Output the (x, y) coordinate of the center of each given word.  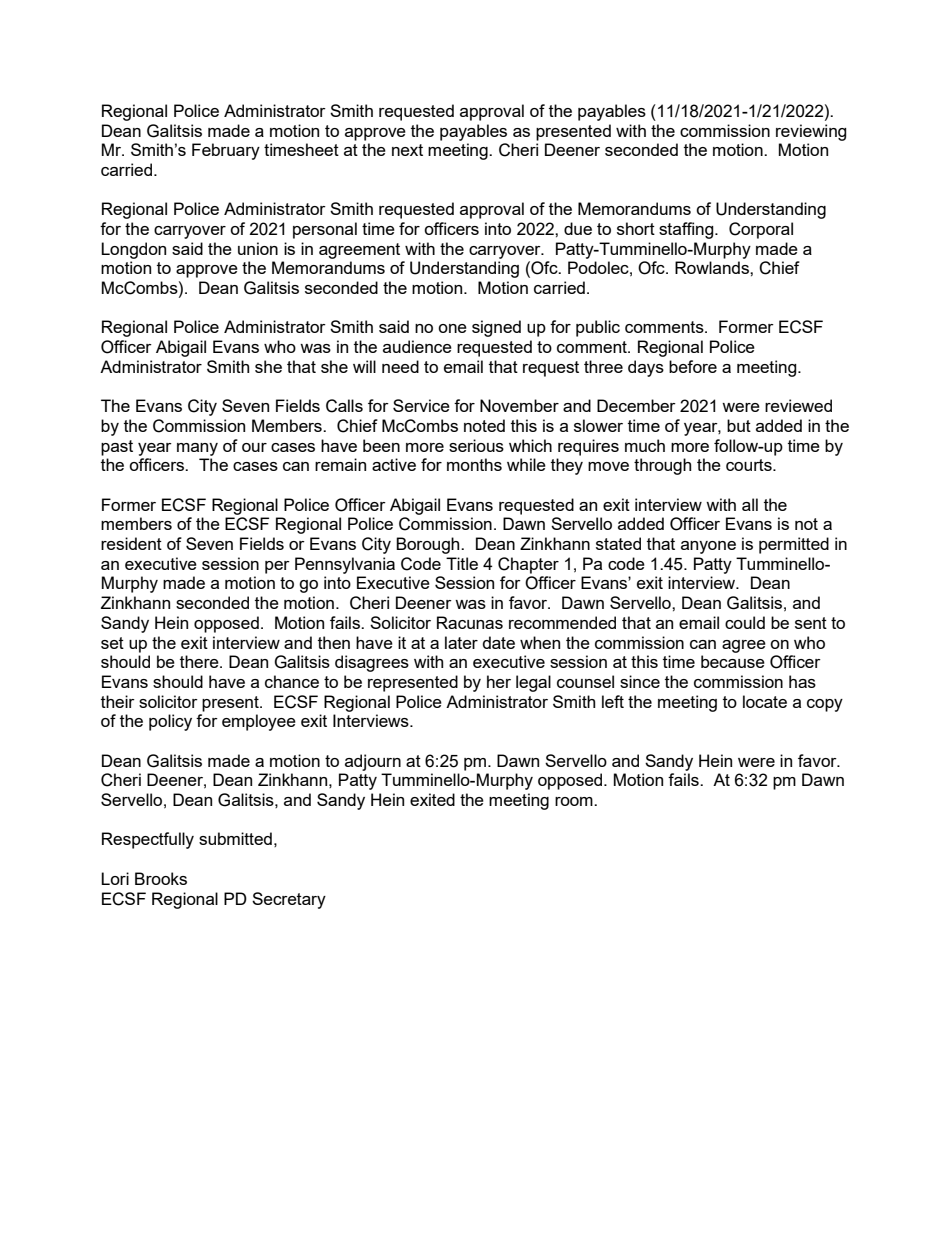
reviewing (811, 132)
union (258, 248)
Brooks (161, 878)
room (575, 801)
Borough (429, 545)
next (407, 150)
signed (496, 328)
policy (170, 722)
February (226, 151)
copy (825, 705)
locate (765, 701)
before (693, 366)
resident (131, 543)
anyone (708, 547)
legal (533, 683)
